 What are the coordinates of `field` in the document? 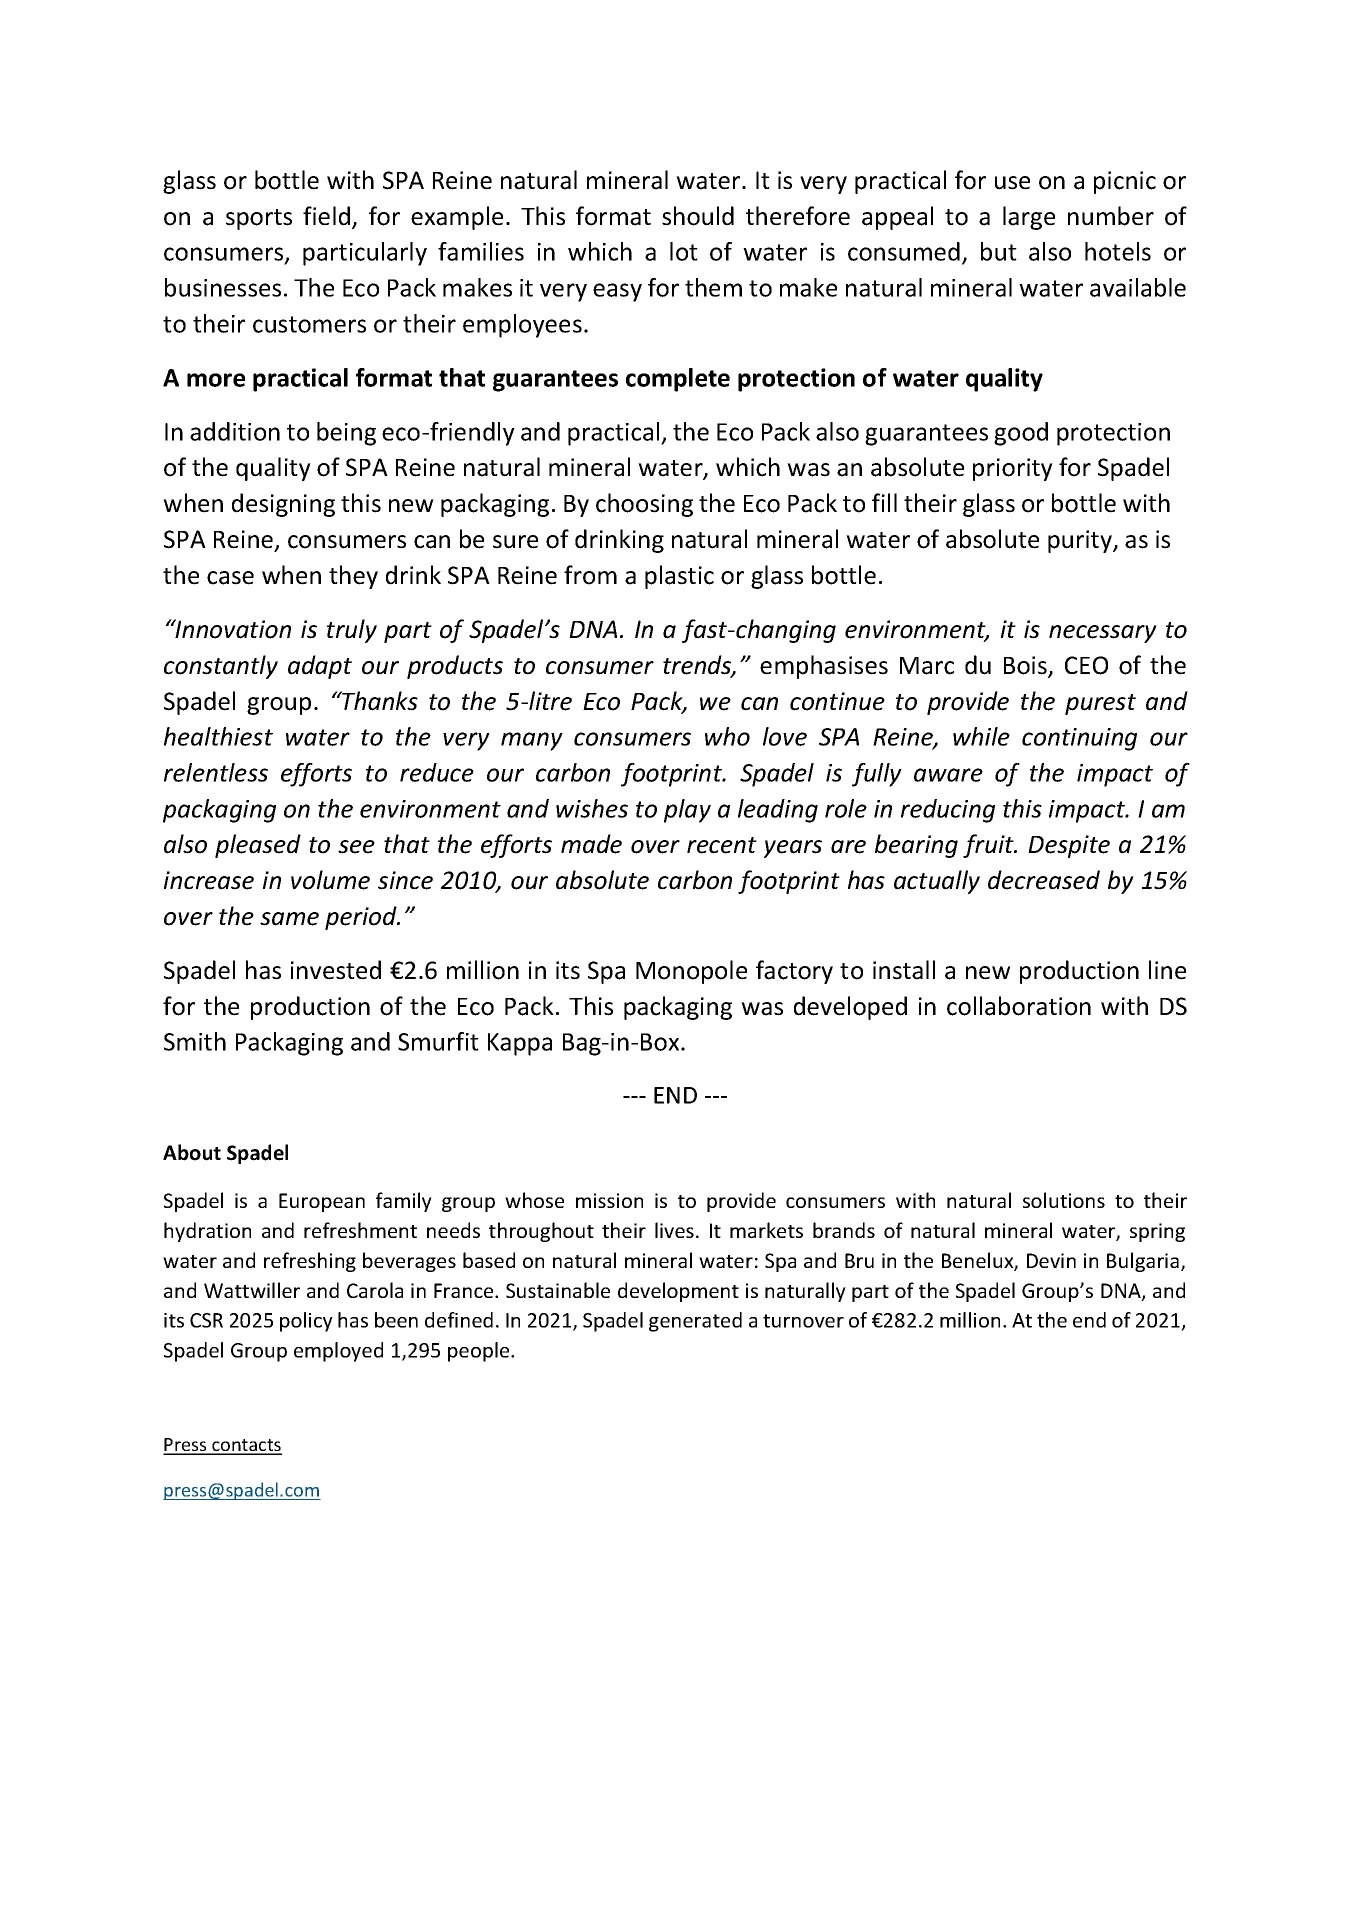 It's located at (328, 217).
